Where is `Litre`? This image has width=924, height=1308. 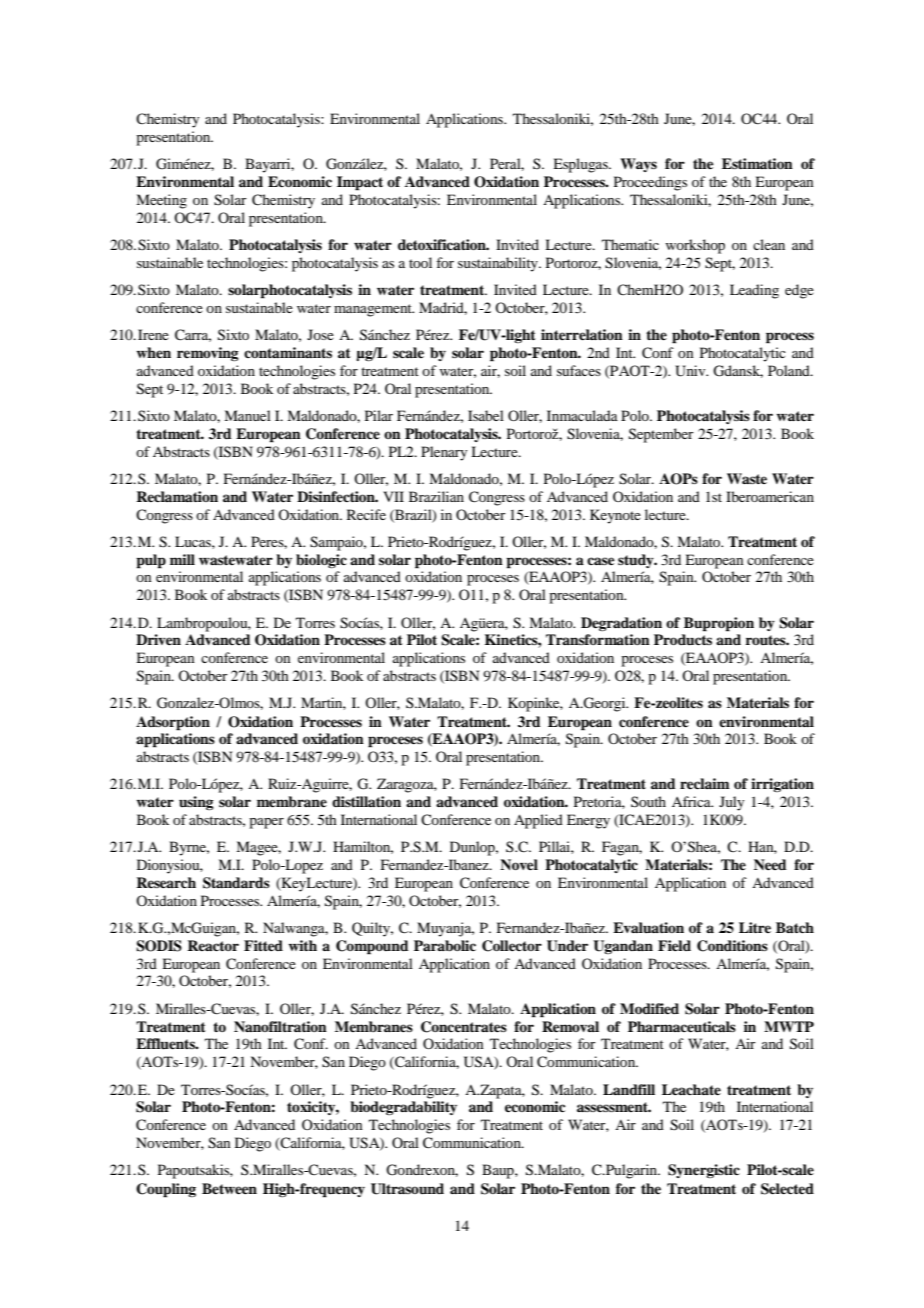
Litre is located at coordinates (755, 927).
